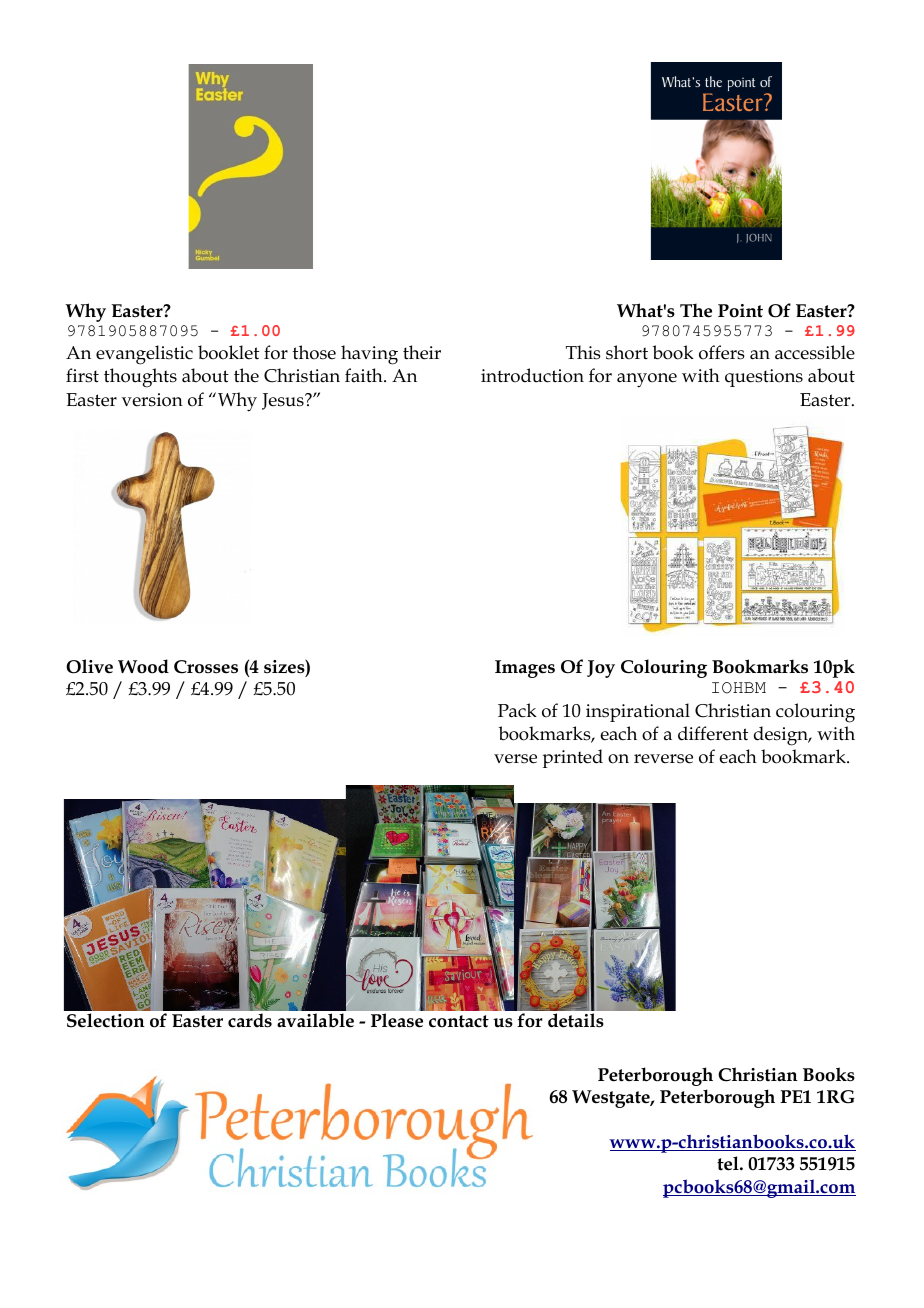  What do you see at coordinates (722, 352) in the image?
I see `offers` at bounding box center [722, 352].
